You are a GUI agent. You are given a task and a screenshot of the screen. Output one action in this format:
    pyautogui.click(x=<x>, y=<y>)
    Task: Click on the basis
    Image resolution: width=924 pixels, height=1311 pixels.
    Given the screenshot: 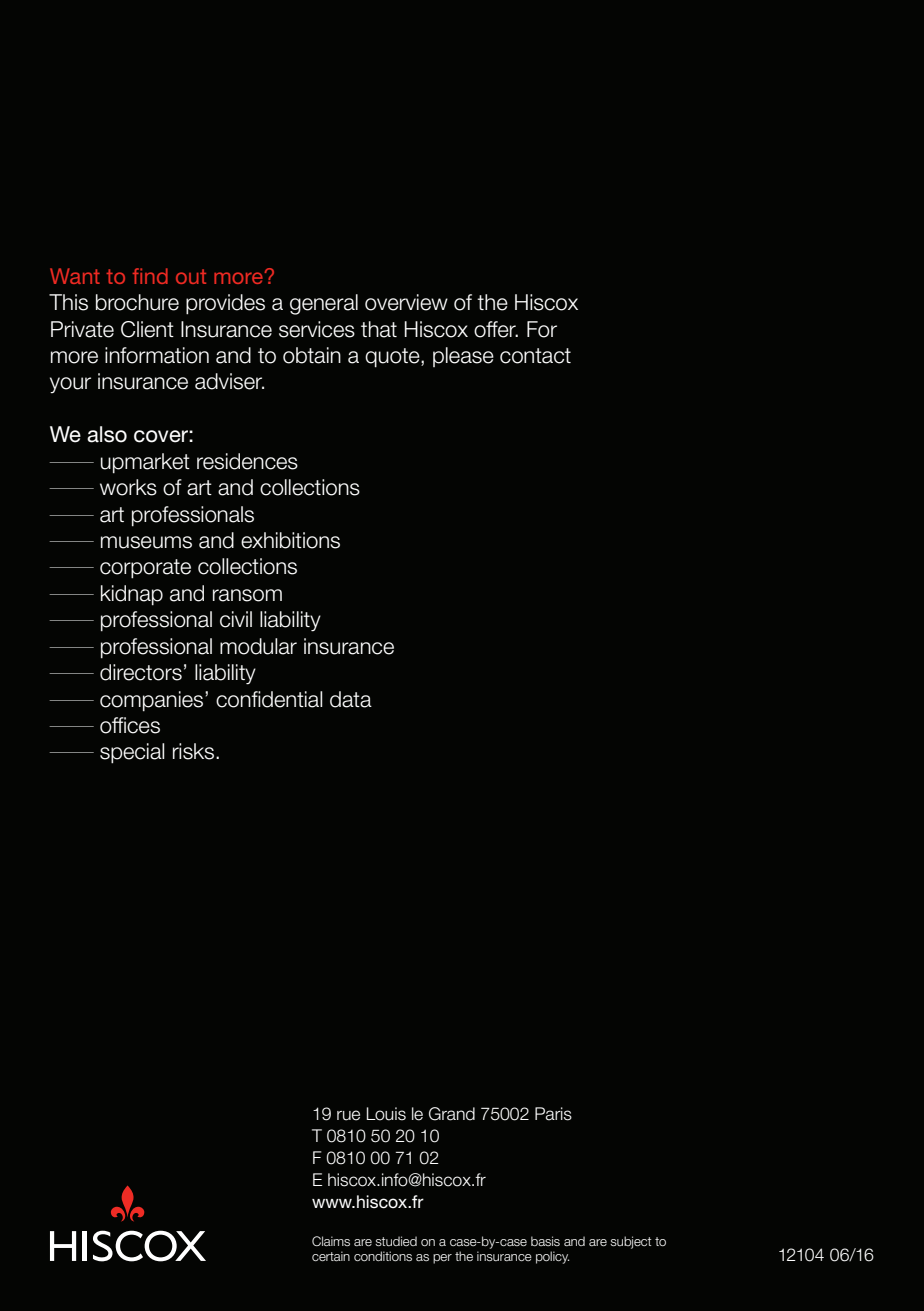 What is the action you would take?
    pyautogui.click(x=545, y=1241)
